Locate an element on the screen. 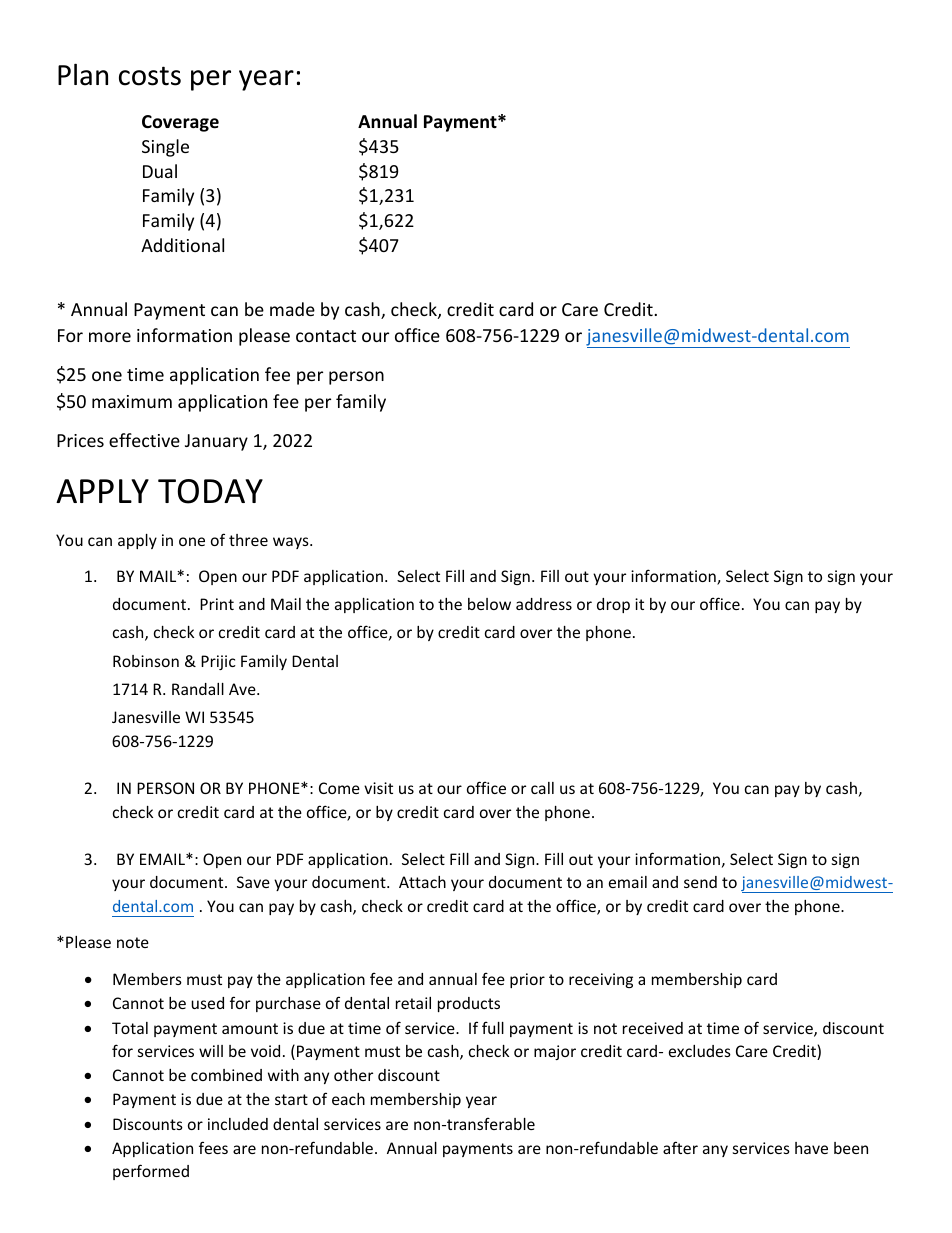 The image size is (952, 1233). Print is located at coordinates (217, 604).
